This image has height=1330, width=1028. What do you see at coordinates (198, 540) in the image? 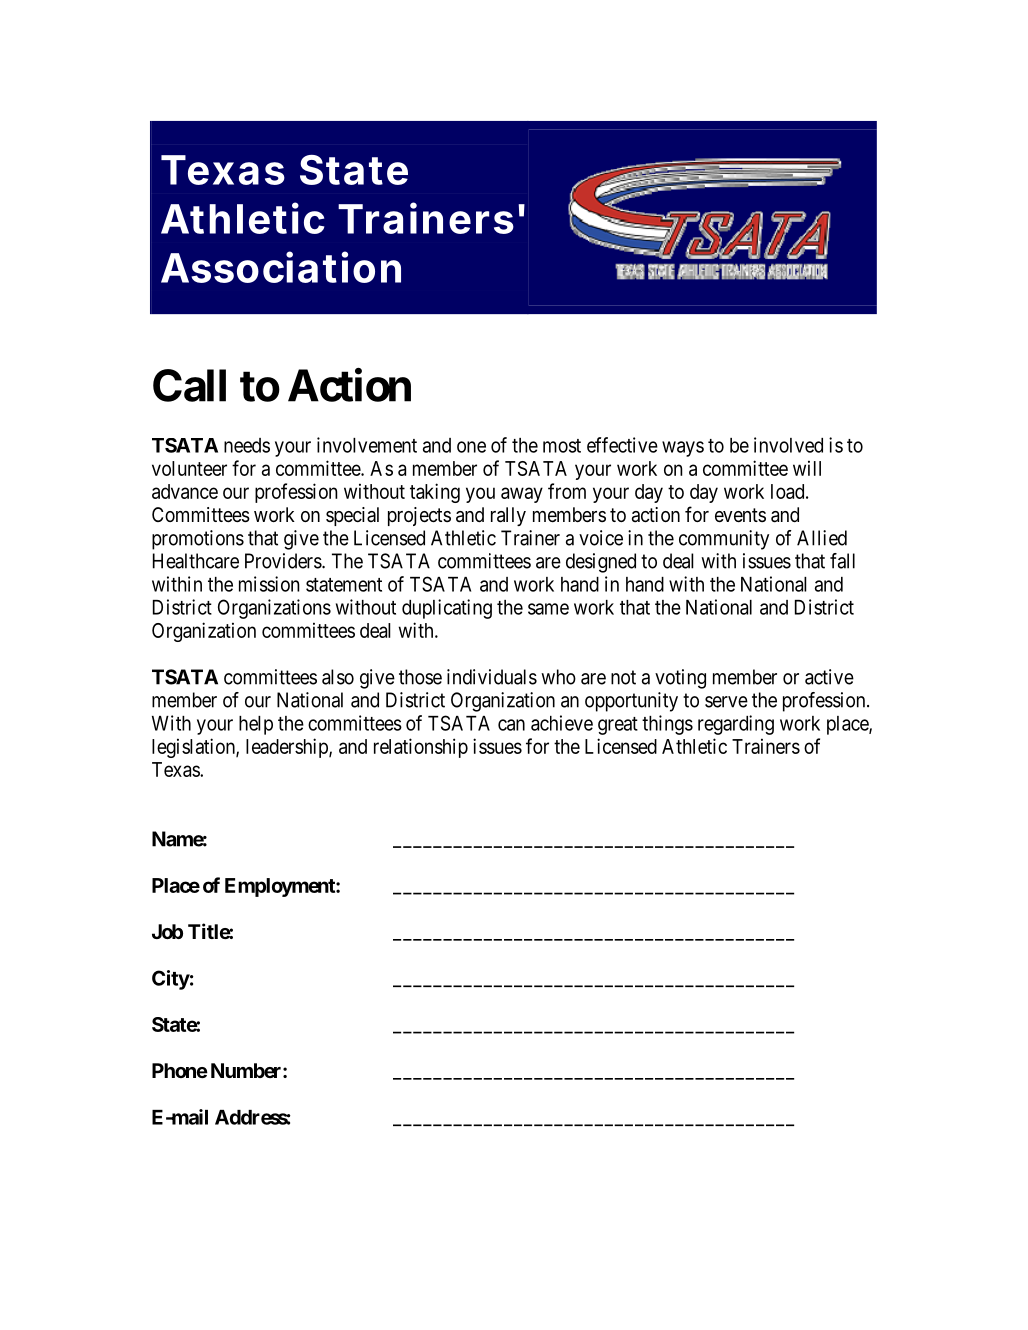
I see `promotions` at bounding box center [198, 540].
